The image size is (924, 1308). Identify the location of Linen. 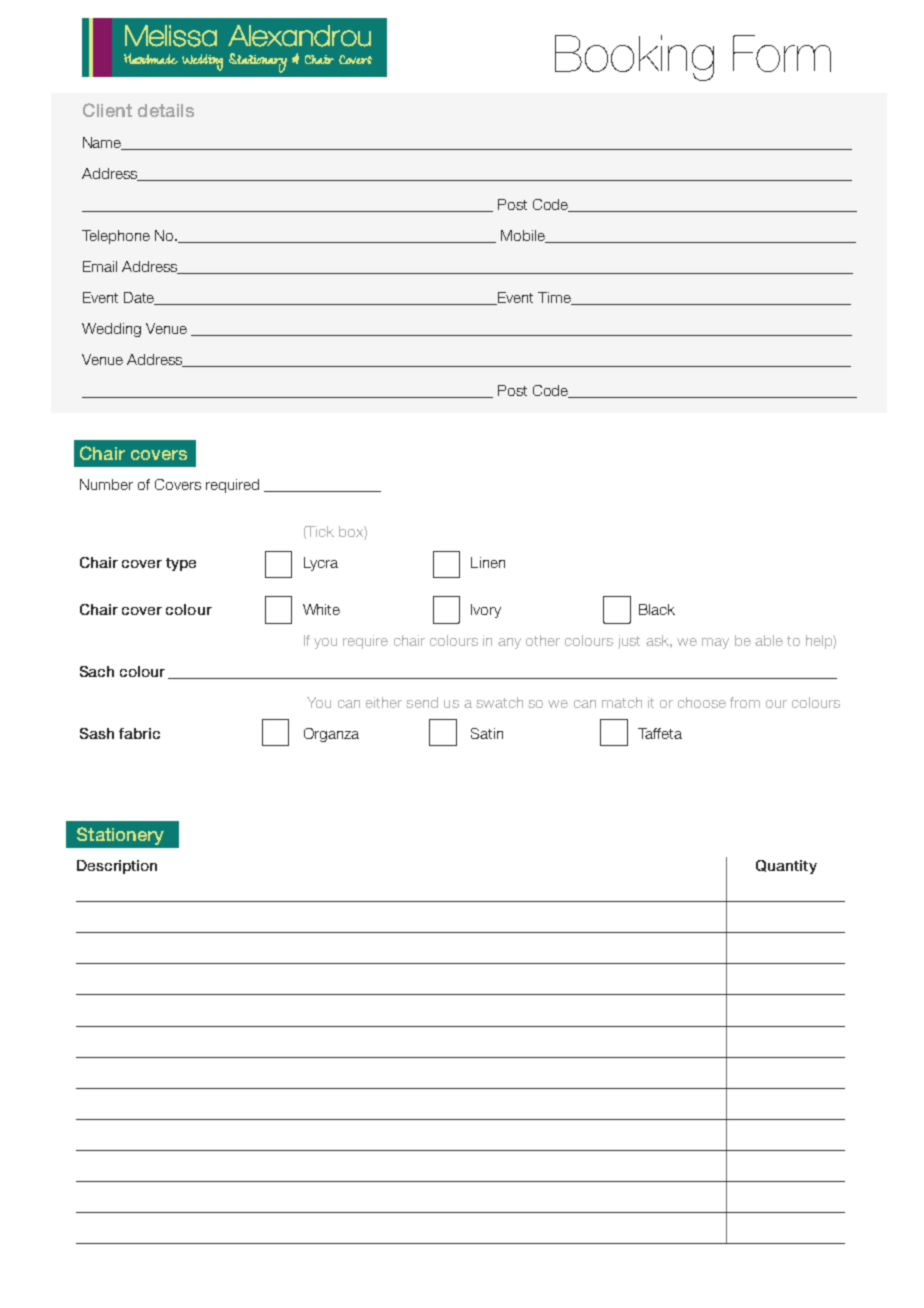
(488, 562).
